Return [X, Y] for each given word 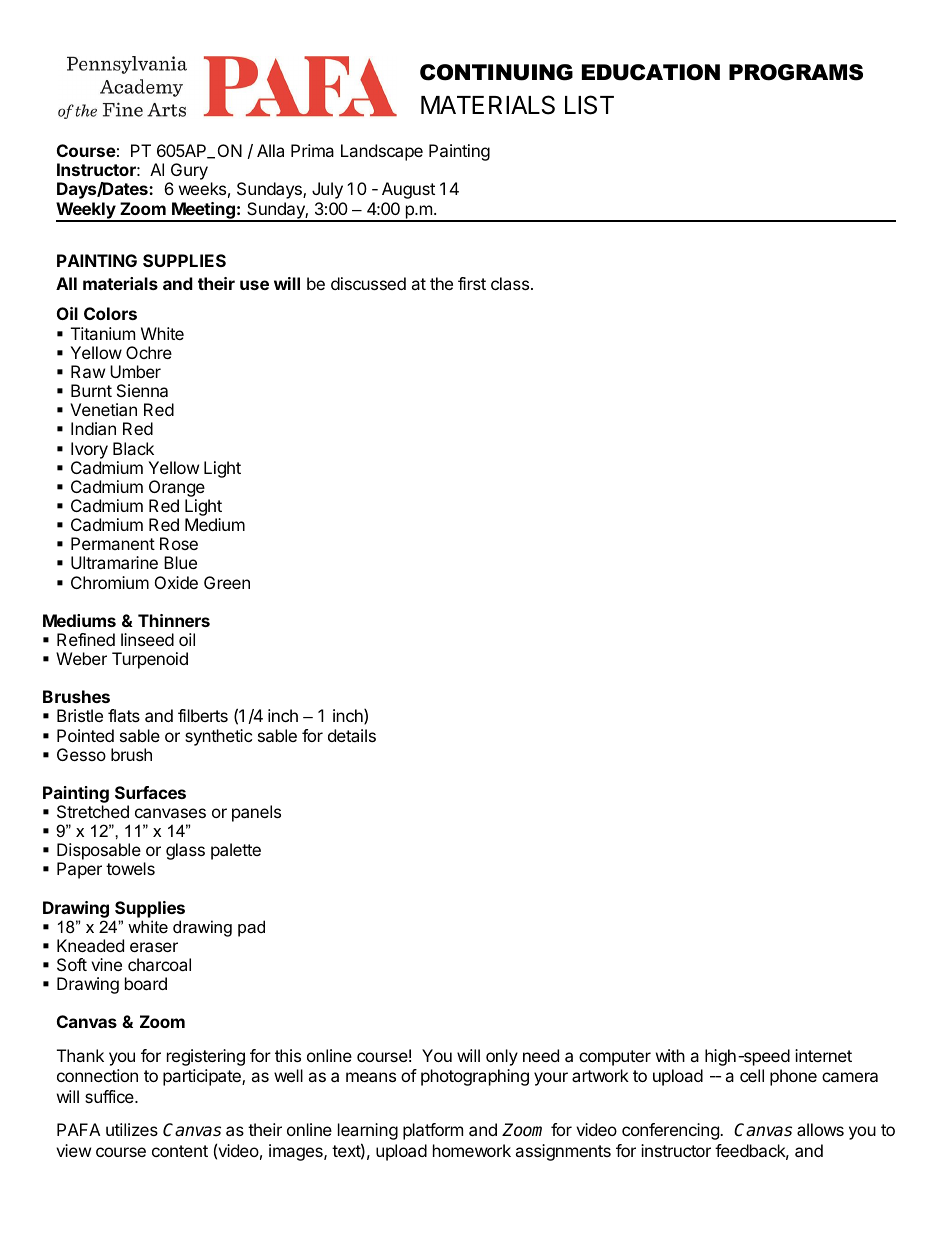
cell [752, 1075]
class [510, 283]
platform [433, 1131]
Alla [270, 150]
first [472, 283]
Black [133, 448]
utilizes [132, 1129]
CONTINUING [496, 72]
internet [823, 1055]
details [352, 735]
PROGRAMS [796, 72]
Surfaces [150, 792]
